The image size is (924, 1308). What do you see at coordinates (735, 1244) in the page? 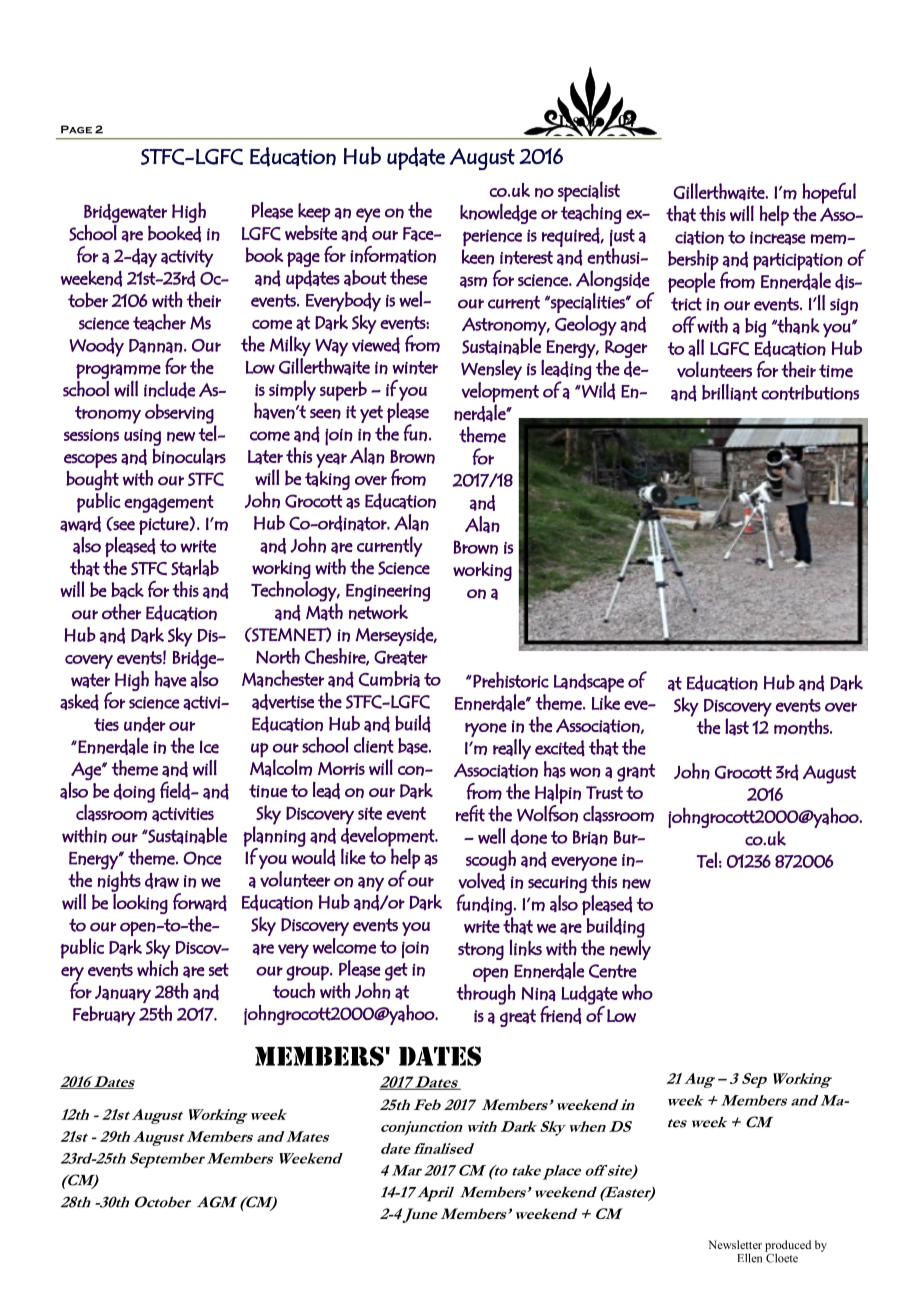
I see `Newsletter` at bounding box center [735, 1244].
